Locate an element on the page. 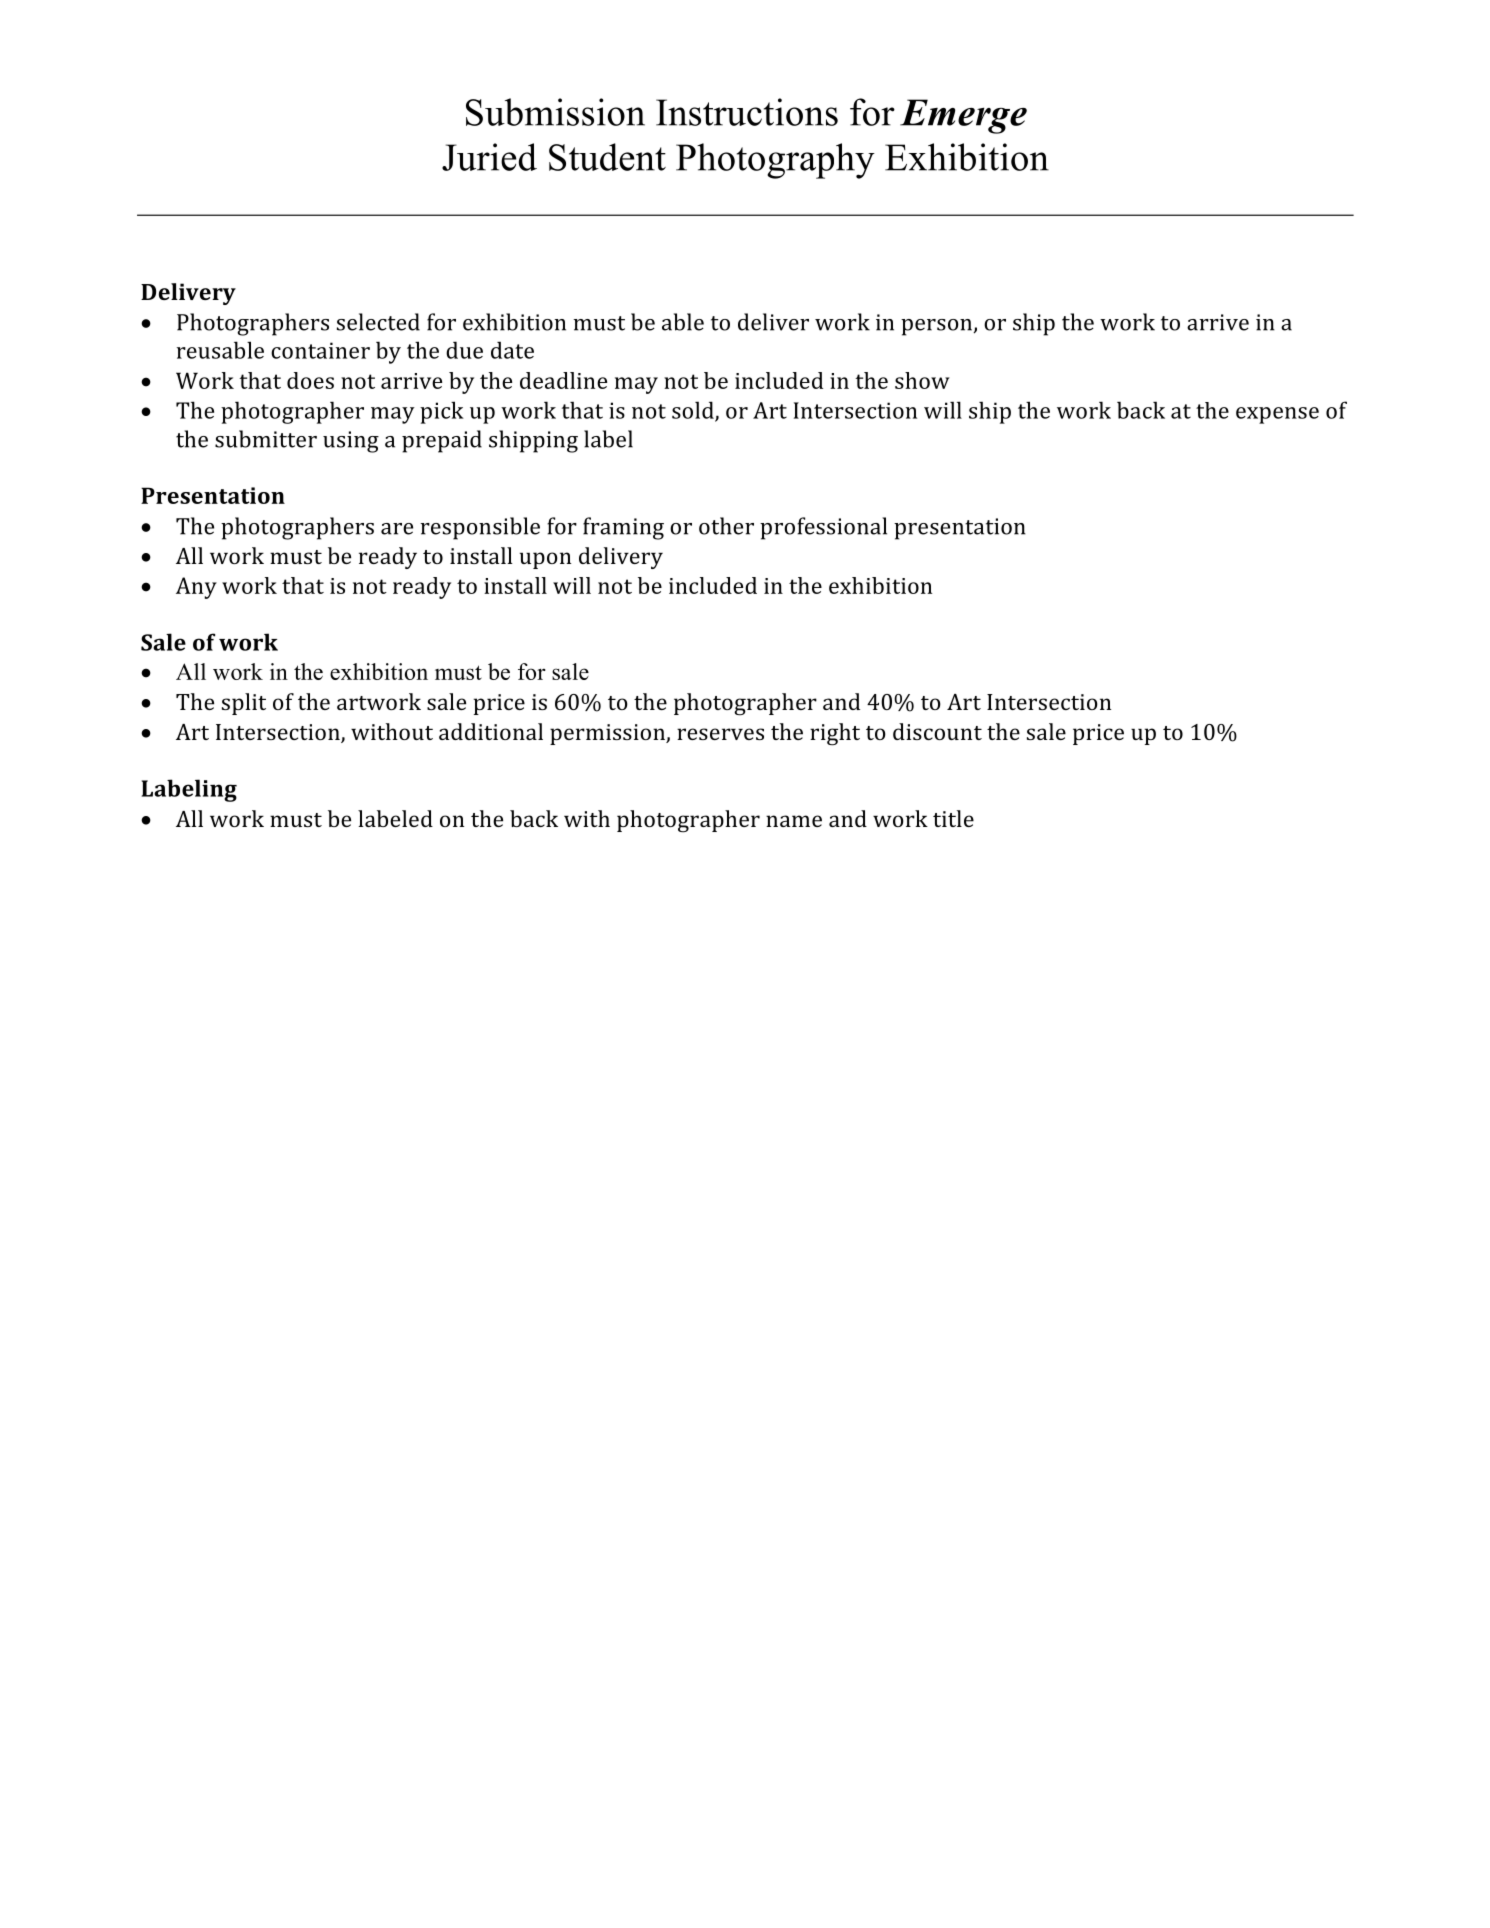 The image size is (1490, 1928). professional is located at coordinates (823, 528).
